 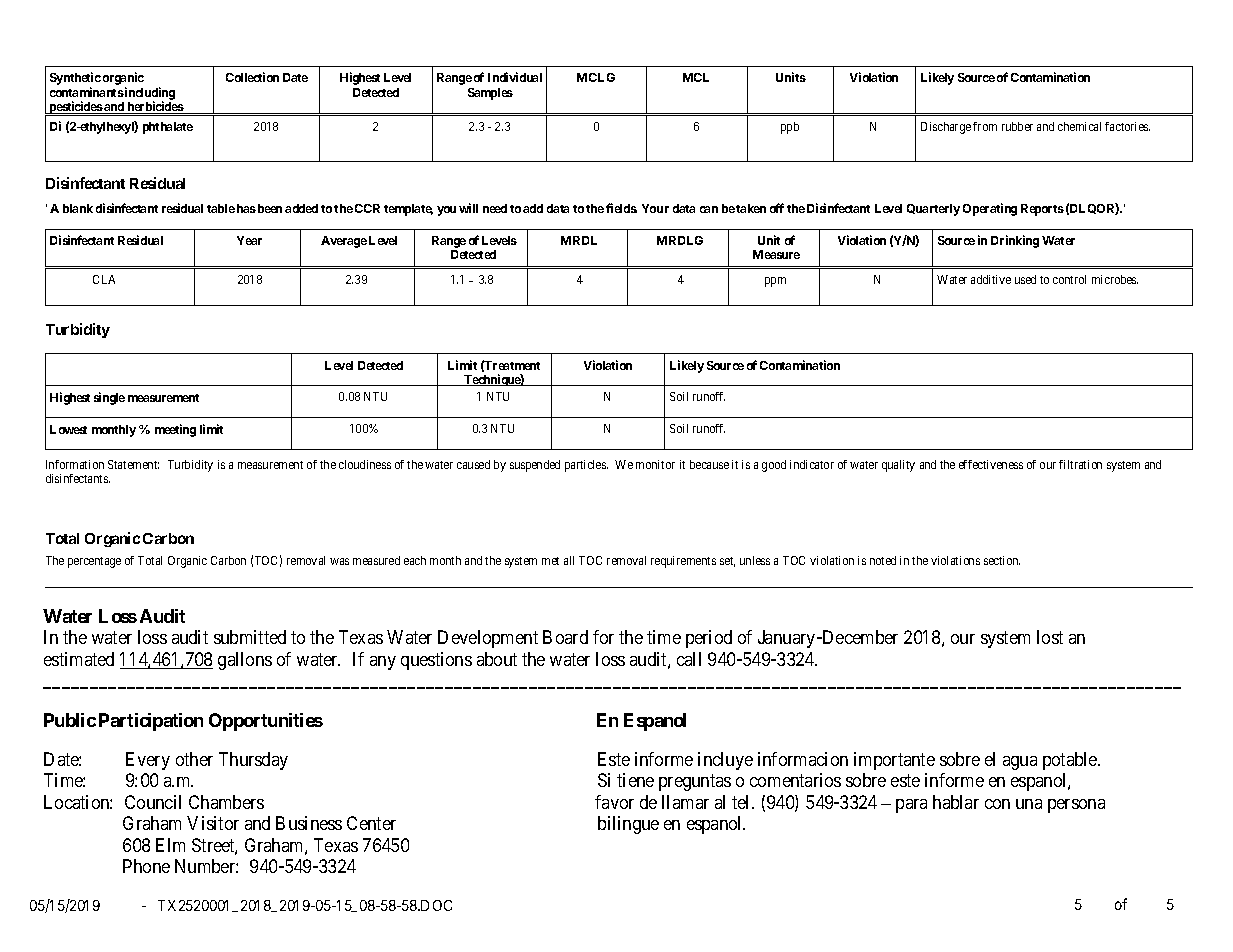 I want to click on gallons, so click(x=245, y=661).
